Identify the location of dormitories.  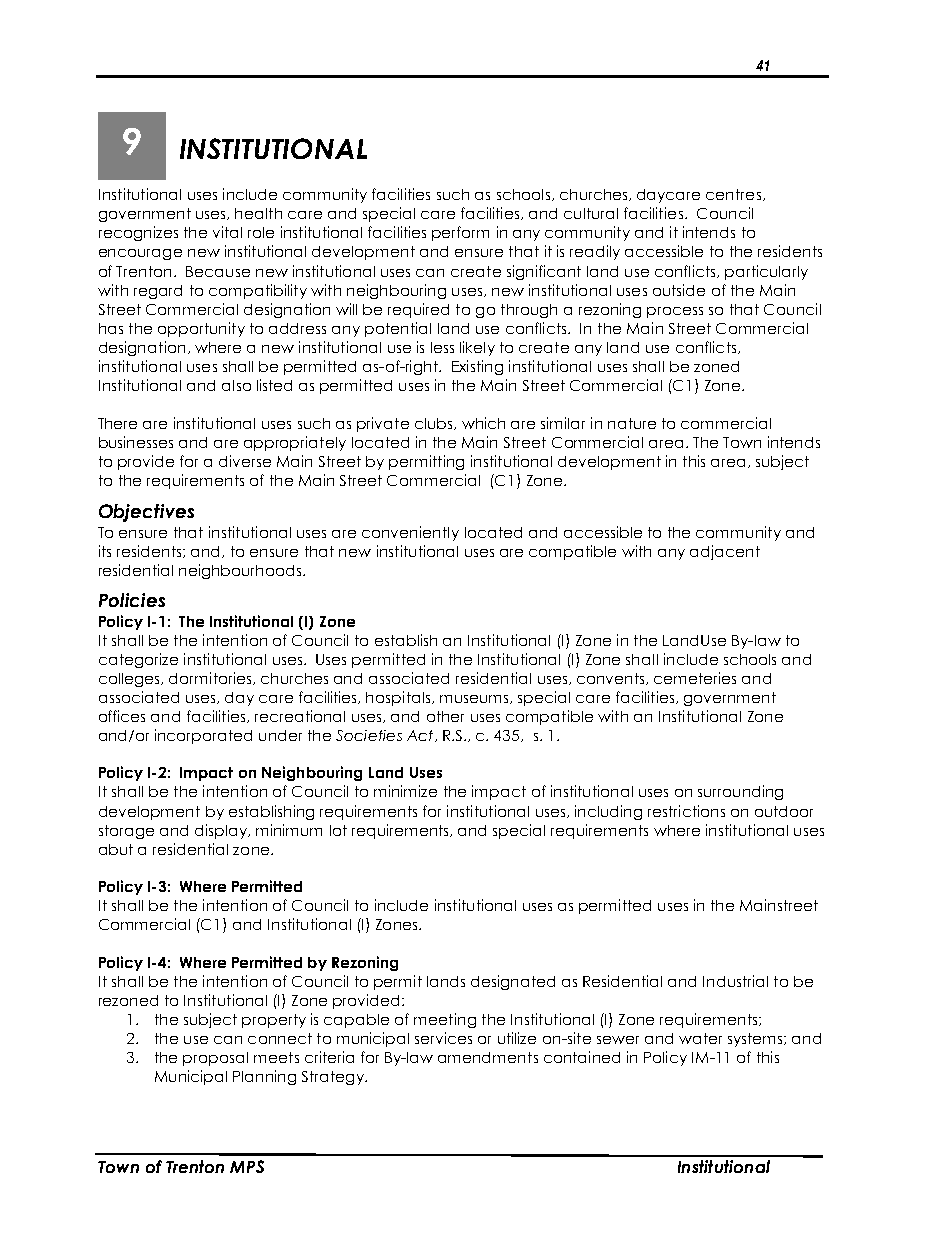
(211, 678).
